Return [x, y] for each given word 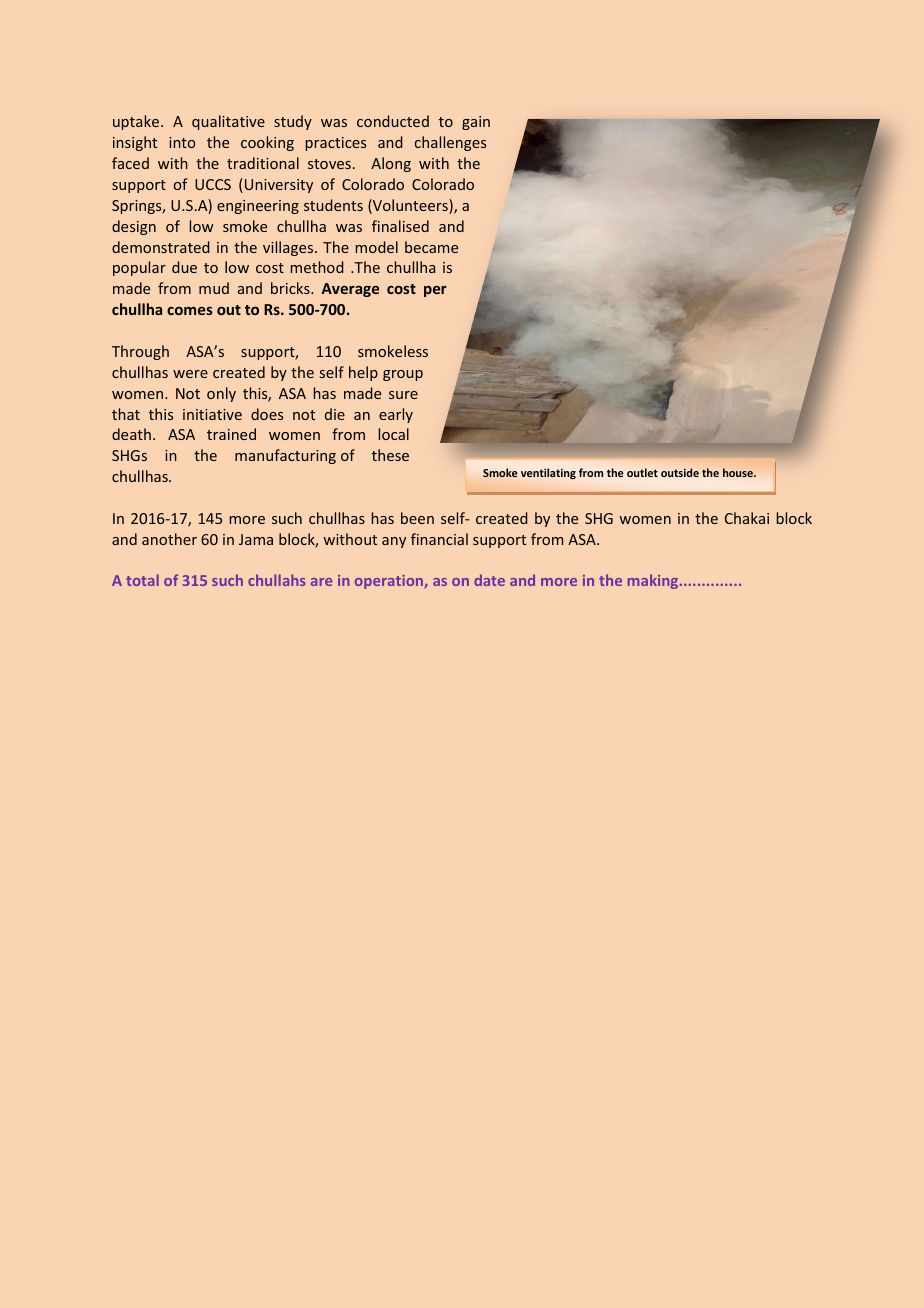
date [489, 580]
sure [403, 395]
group [403, 375]
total [142, 580]
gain [476, 123]
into [182, 142]
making [654, 581]
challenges [450, 143]
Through [140, 352]
